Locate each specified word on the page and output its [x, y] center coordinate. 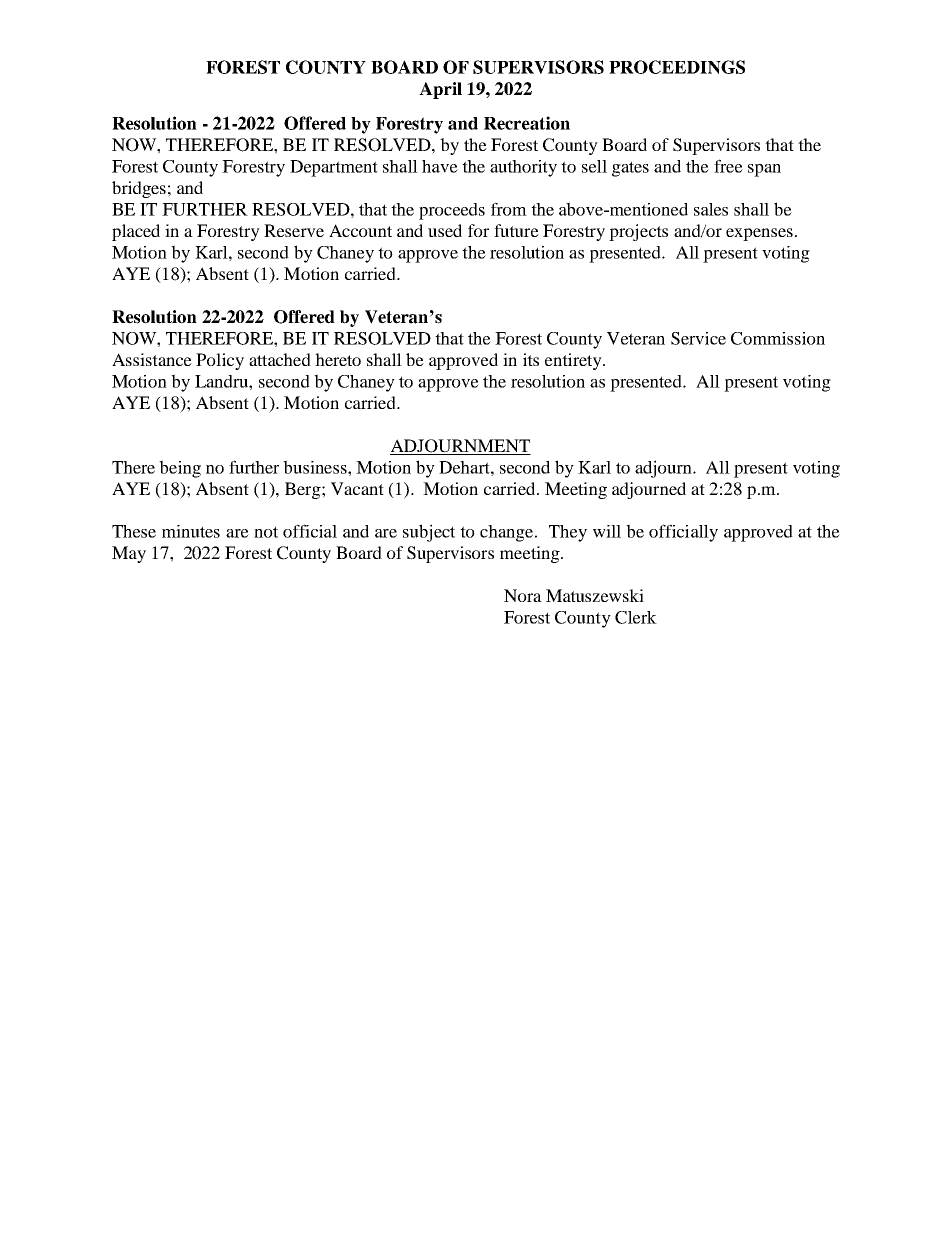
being [180, 469]
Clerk [636, 617]
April [440, 90]
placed [136, 232]
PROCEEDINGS [677, 67]
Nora [523, 595]
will [607, 531]
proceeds [452, 211]
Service [698, 338]
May [129, 554]
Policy [220, 361]
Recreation [527, 123]
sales [711, 209]
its [531, 359]
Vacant [357, 488]
